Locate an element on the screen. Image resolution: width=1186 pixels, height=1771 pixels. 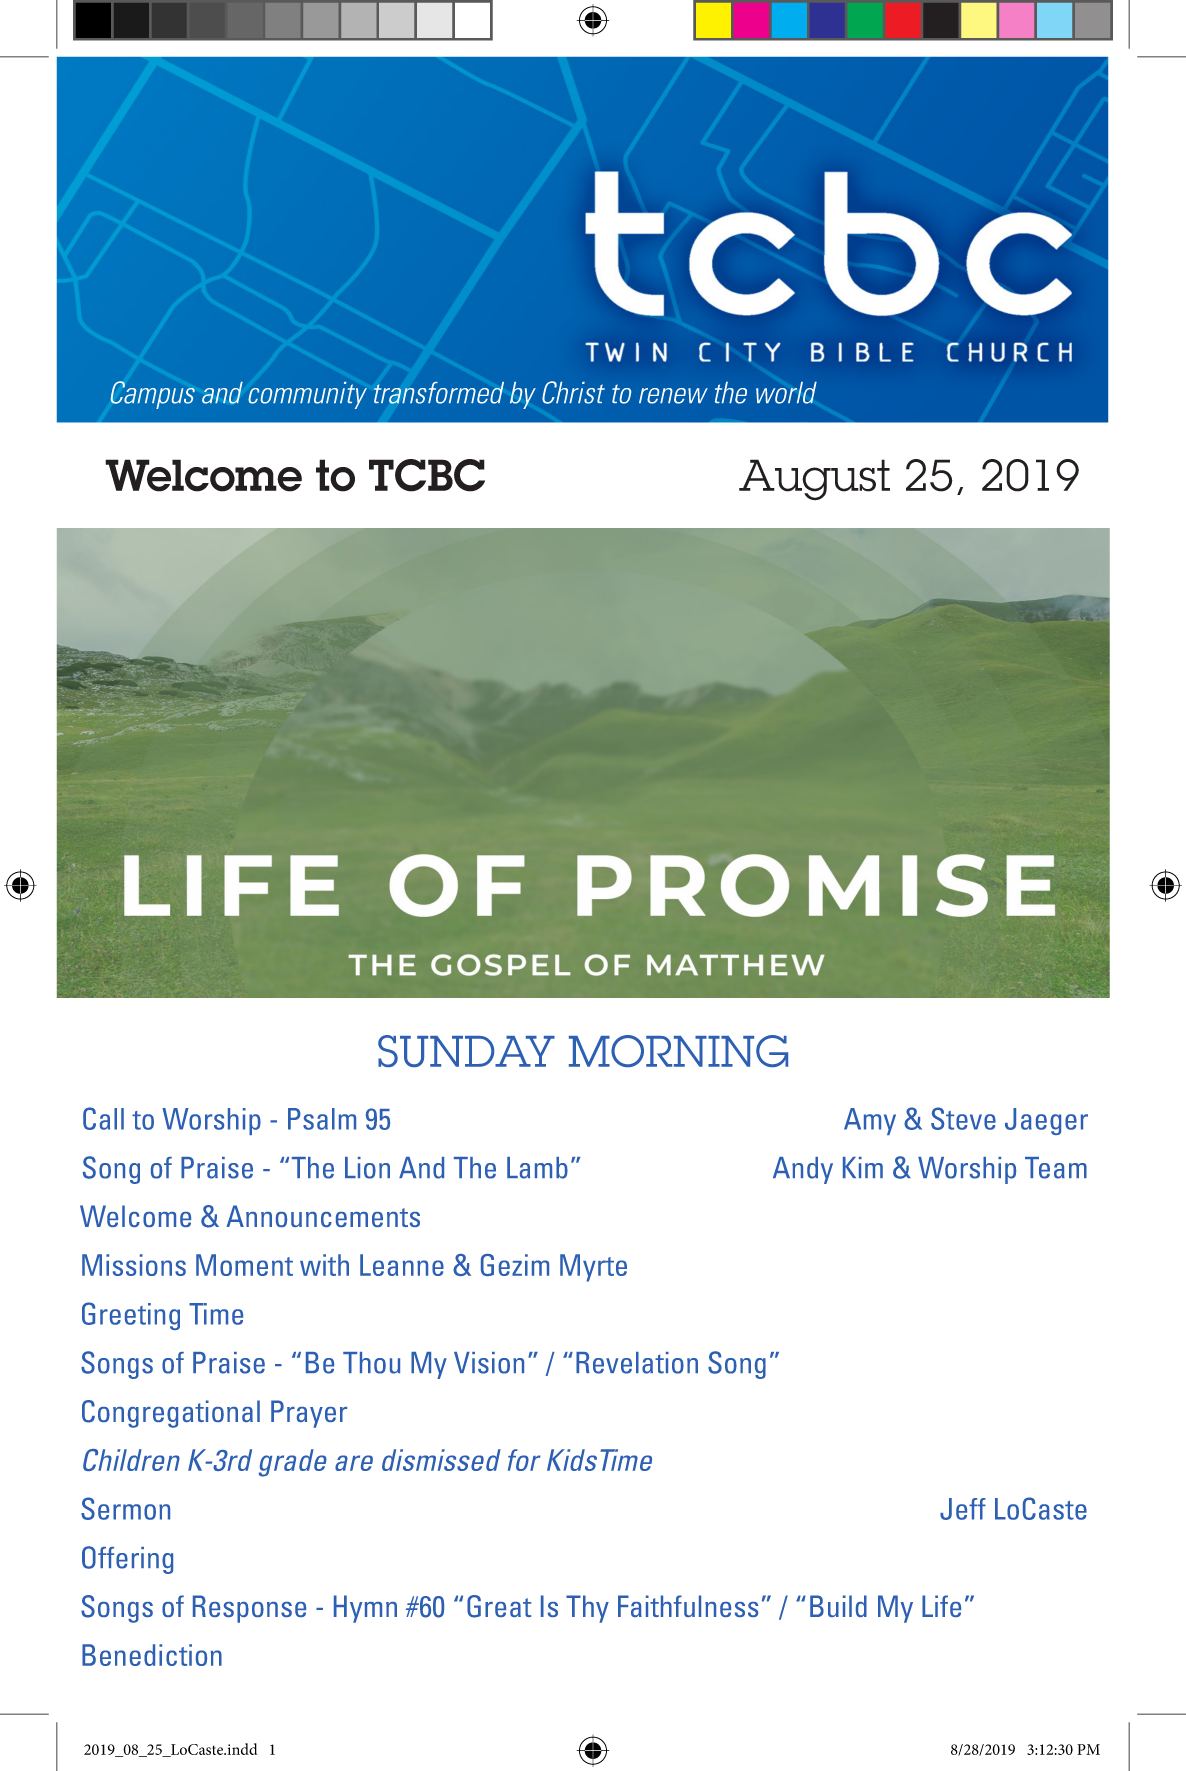
Thy is located at coordinates (587, 1609).
